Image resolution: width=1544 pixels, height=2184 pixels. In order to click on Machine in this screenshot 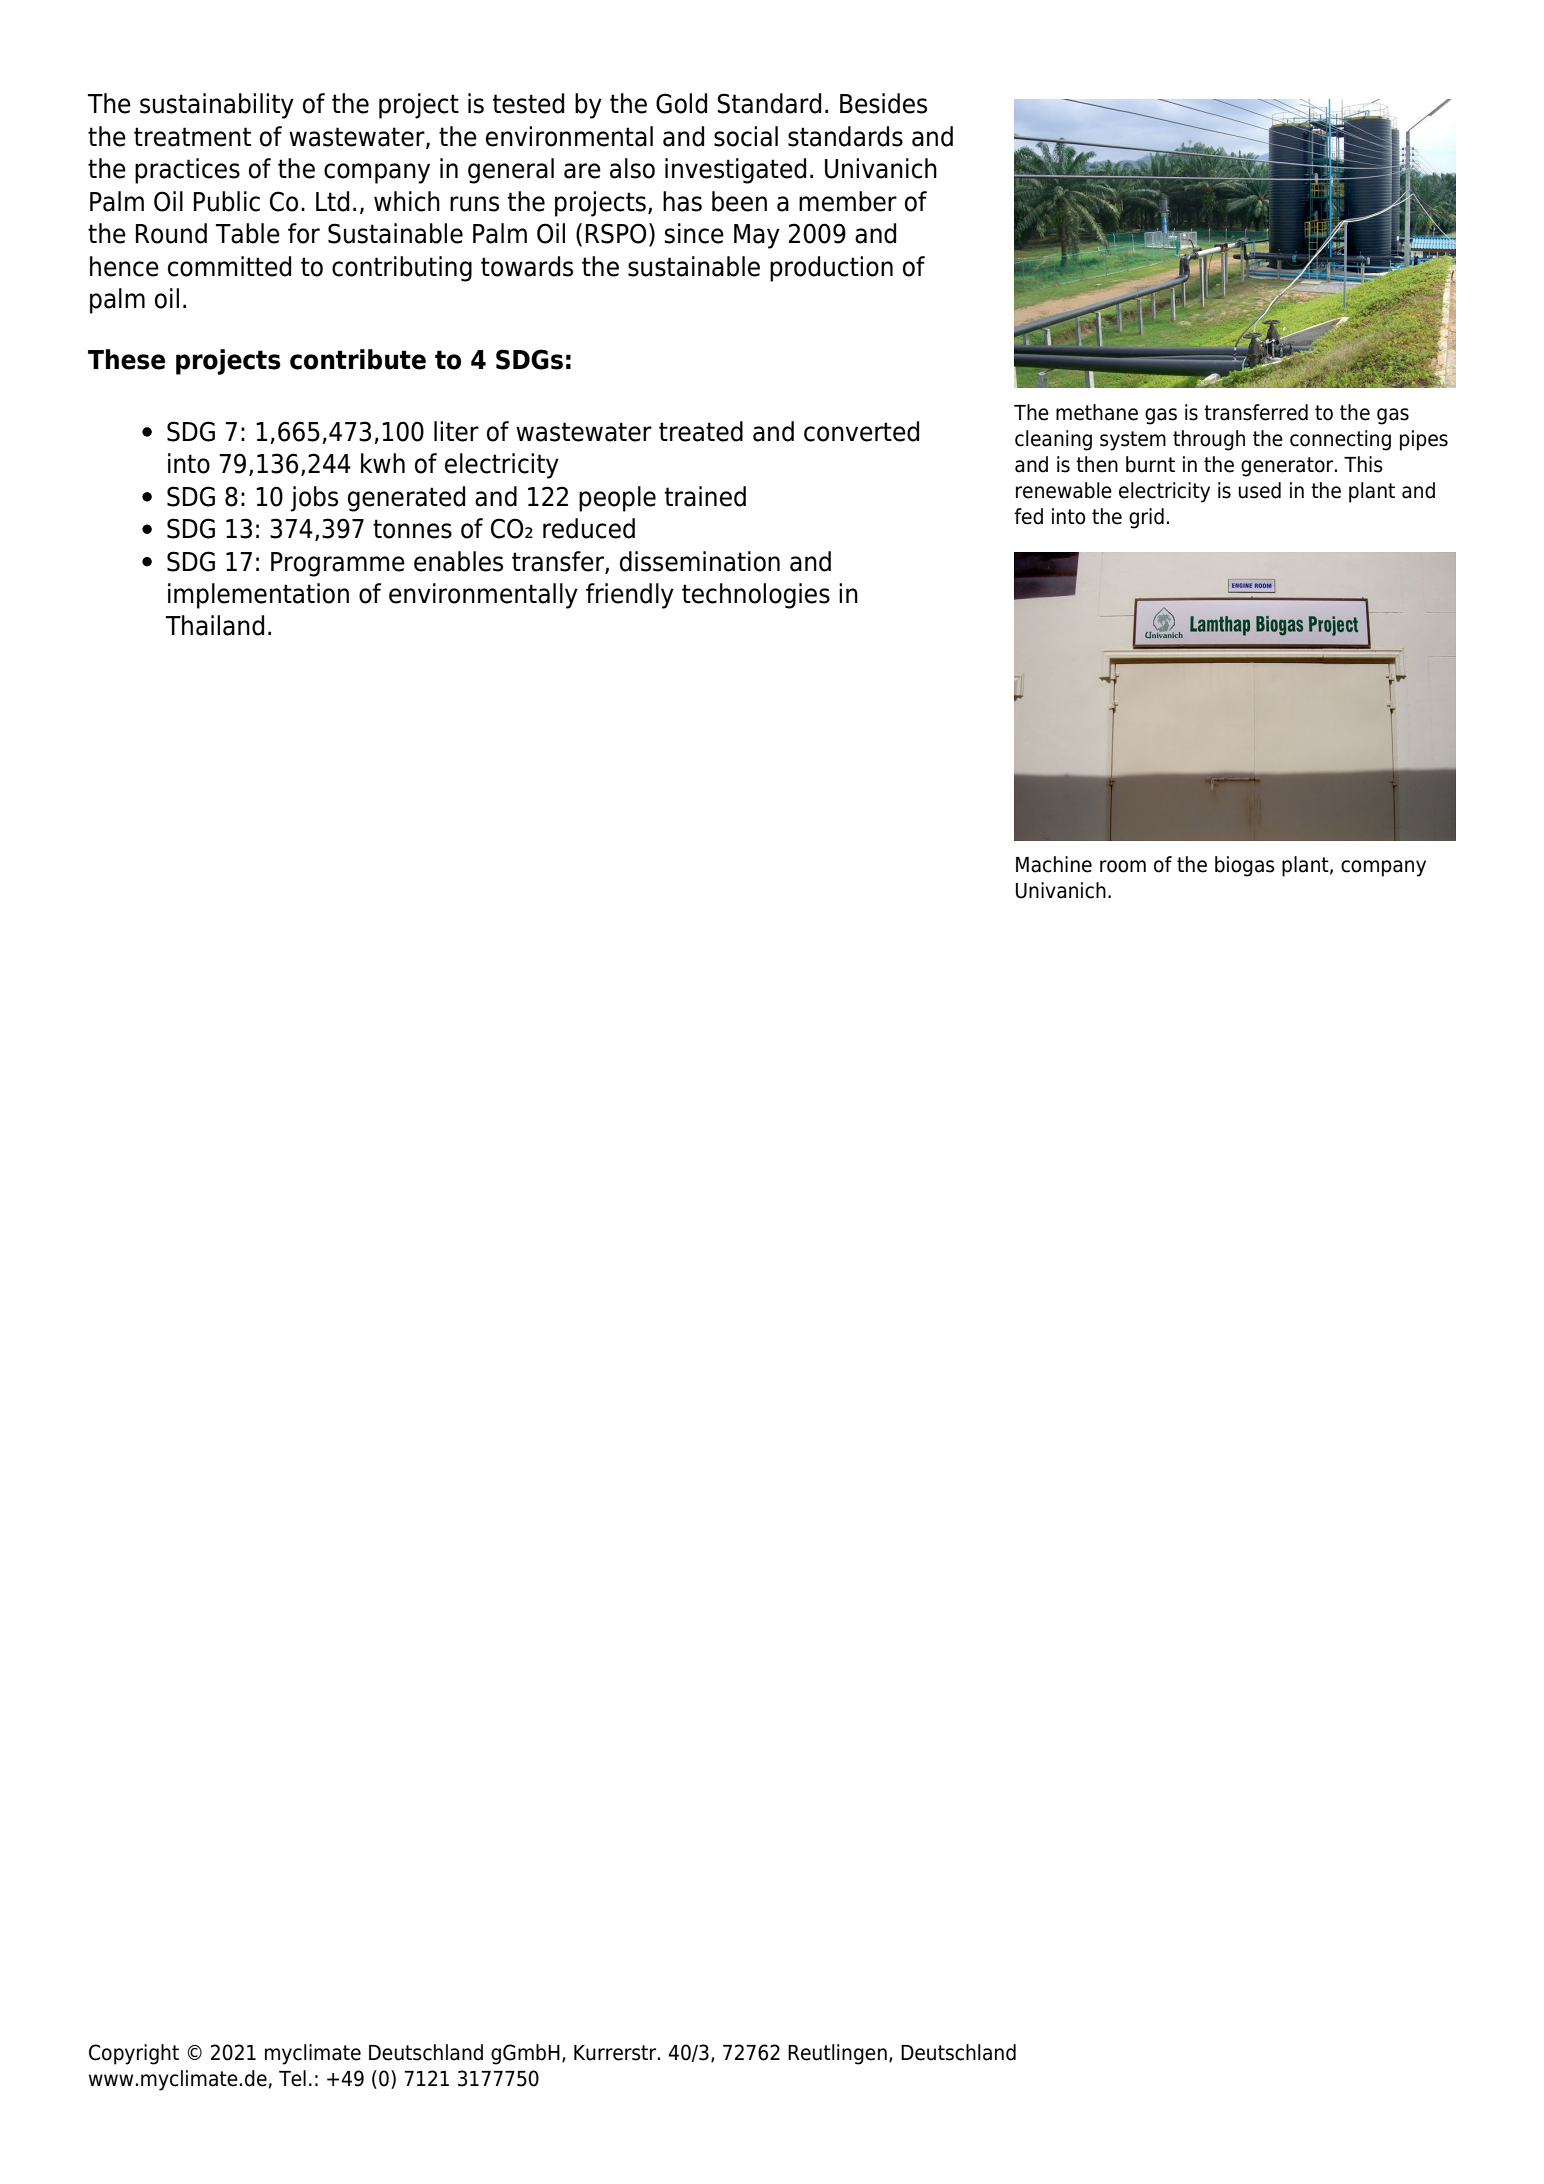, I will do `click(1054, 864)`.
